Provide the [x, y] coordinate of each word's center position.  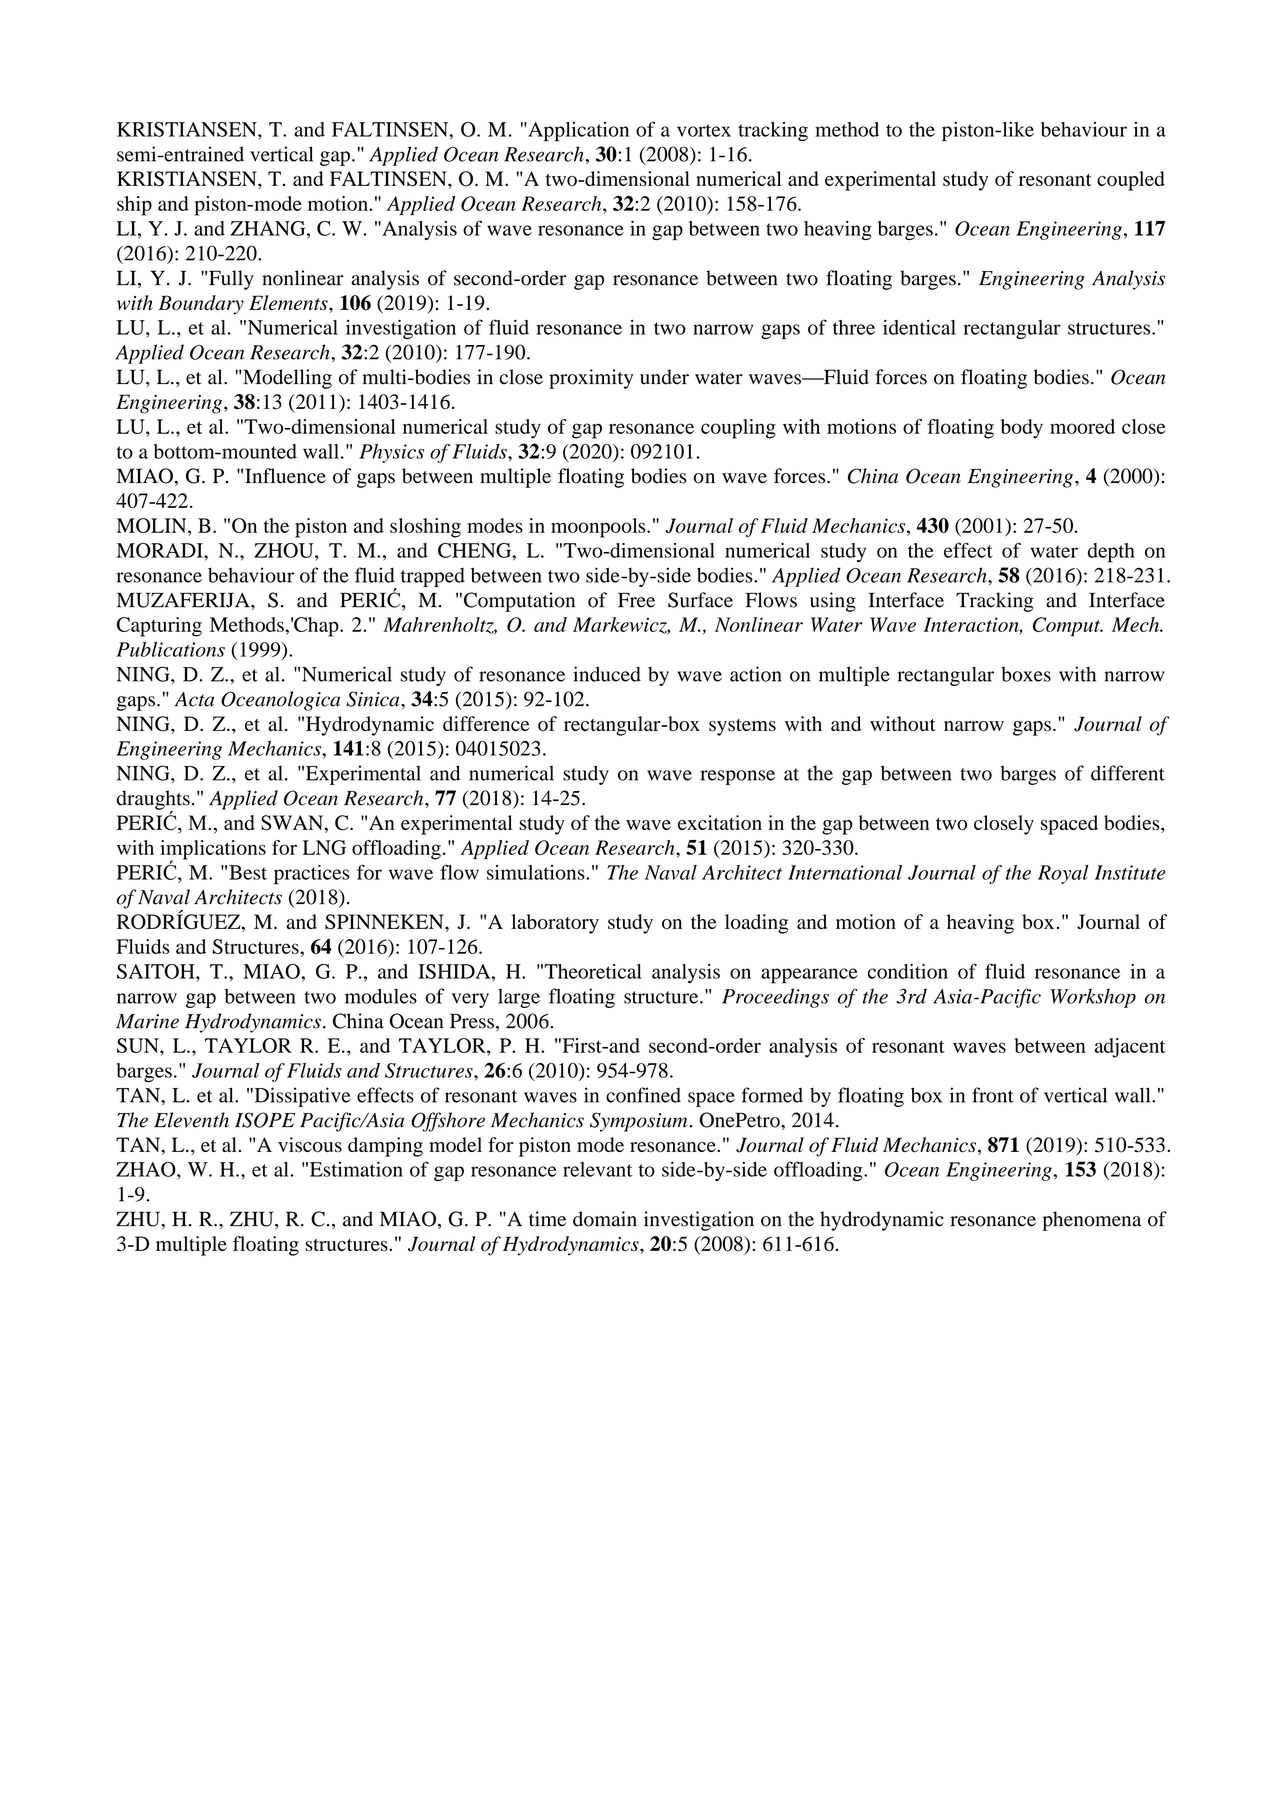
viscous [310, 1145]
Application [577, 132]
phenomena [1091, 1221]
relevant [597, 1169]
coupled [1131, 181]
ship [134, 206]
